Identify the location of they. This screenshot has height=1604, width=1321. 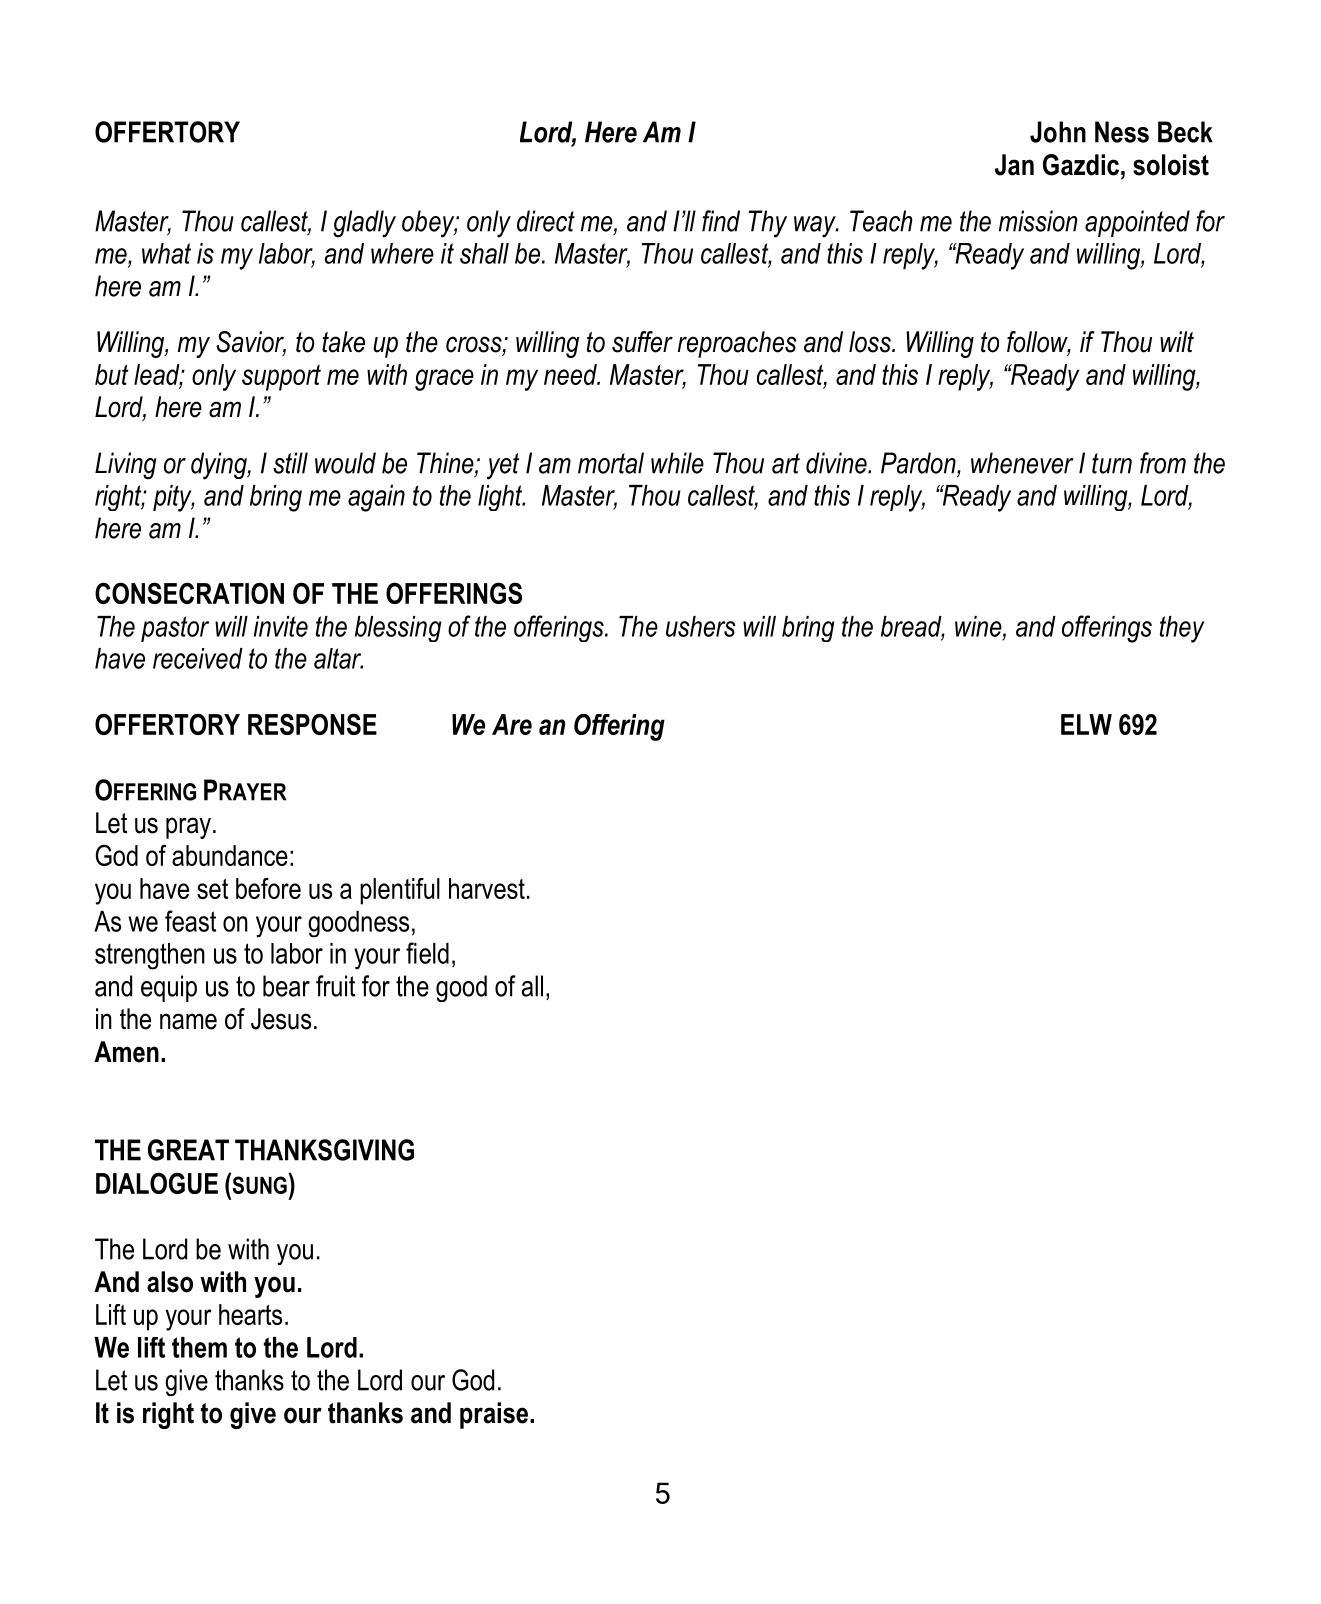
(1182, 629).
